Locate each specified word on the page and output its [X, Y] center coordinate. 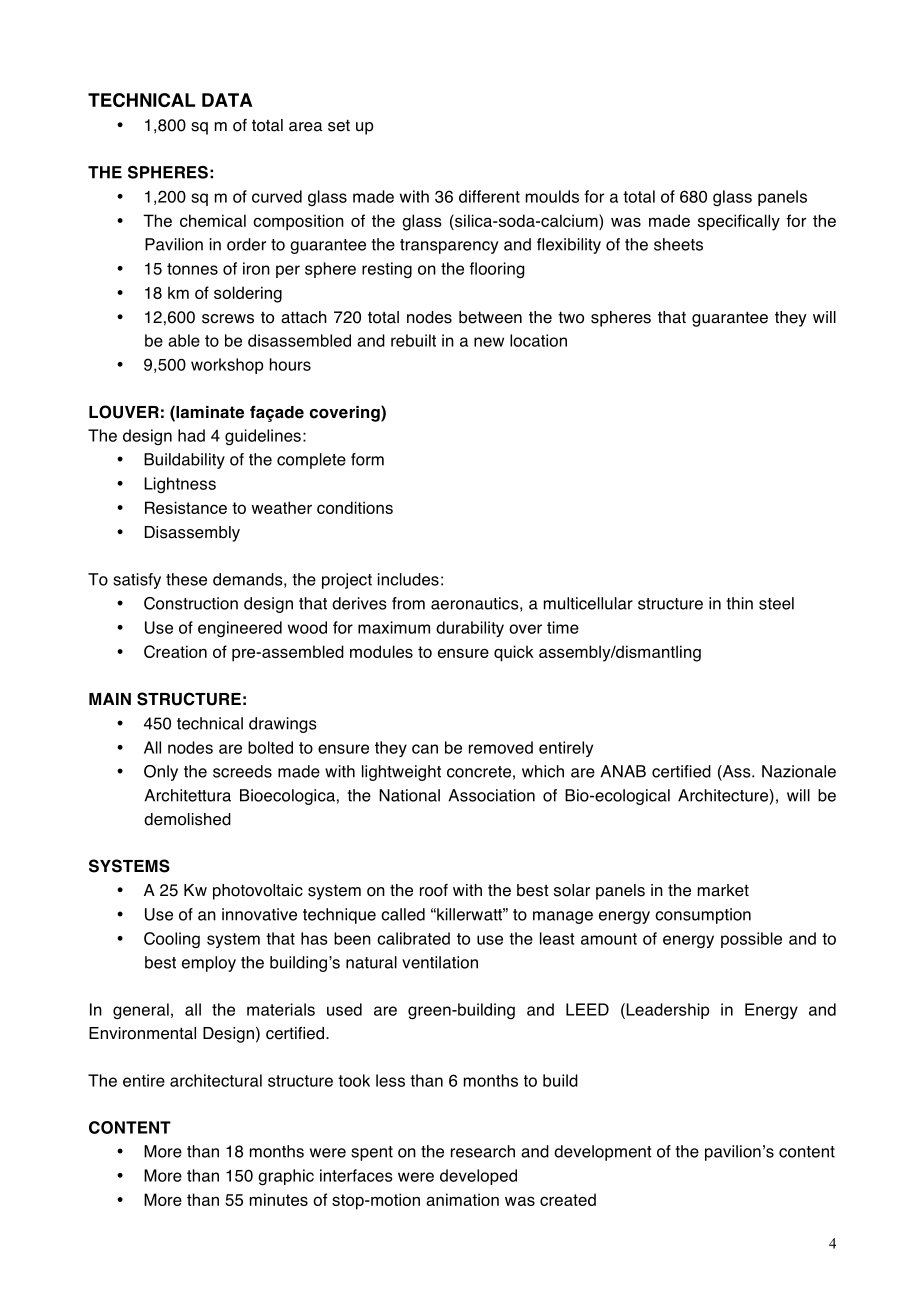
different [489, 196]
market [723, 890]
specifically [739, 222]
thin [739, 603]
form [367, 459]
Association [491, 795]
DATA [227, 100]
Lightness [180, 485]
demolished [187, 819]
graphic [286, 1177]
